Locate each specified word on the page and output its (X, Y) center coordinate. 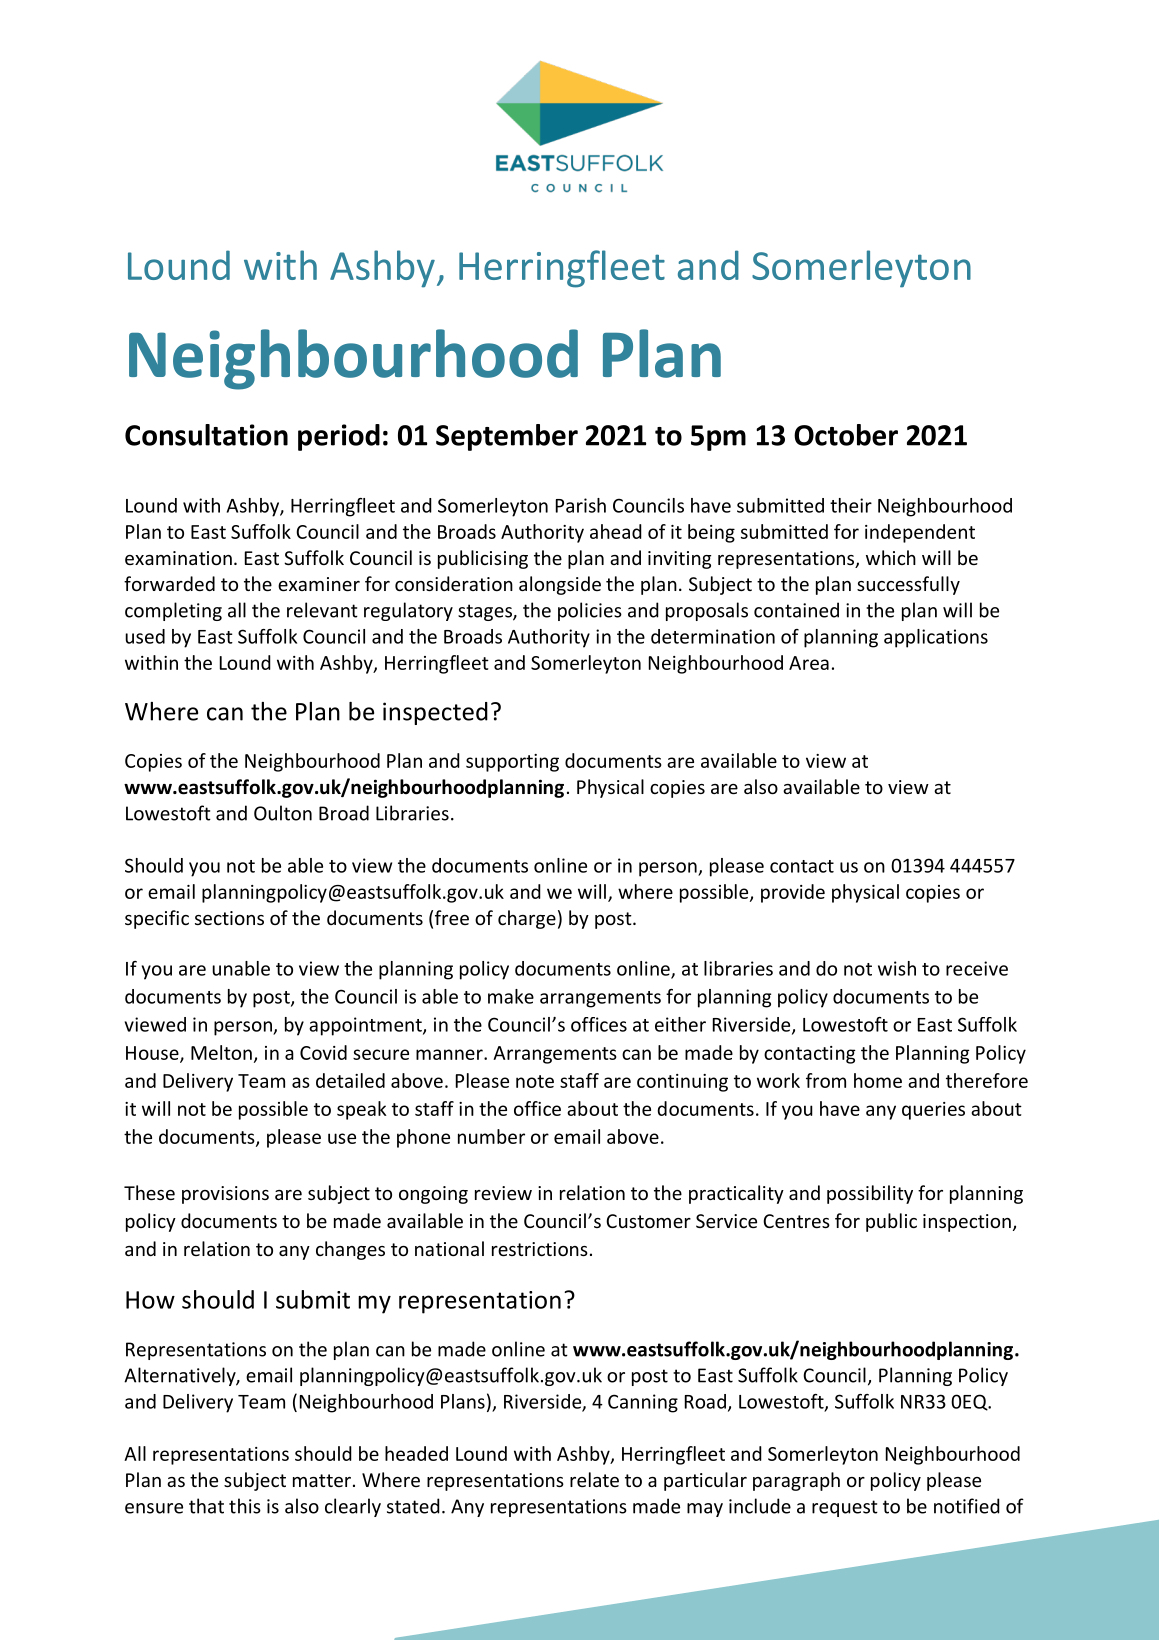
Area (809, 663)
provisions (225, 1195)
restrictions (540, 1249)
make (511, 996)
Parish (581, 505)
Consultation (206, 435)
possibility (870, 1194)
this (245, 1506)
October (846, 435)
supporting (512, 763)
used (145, 636)
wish (897, 968)
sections (229, 918)
